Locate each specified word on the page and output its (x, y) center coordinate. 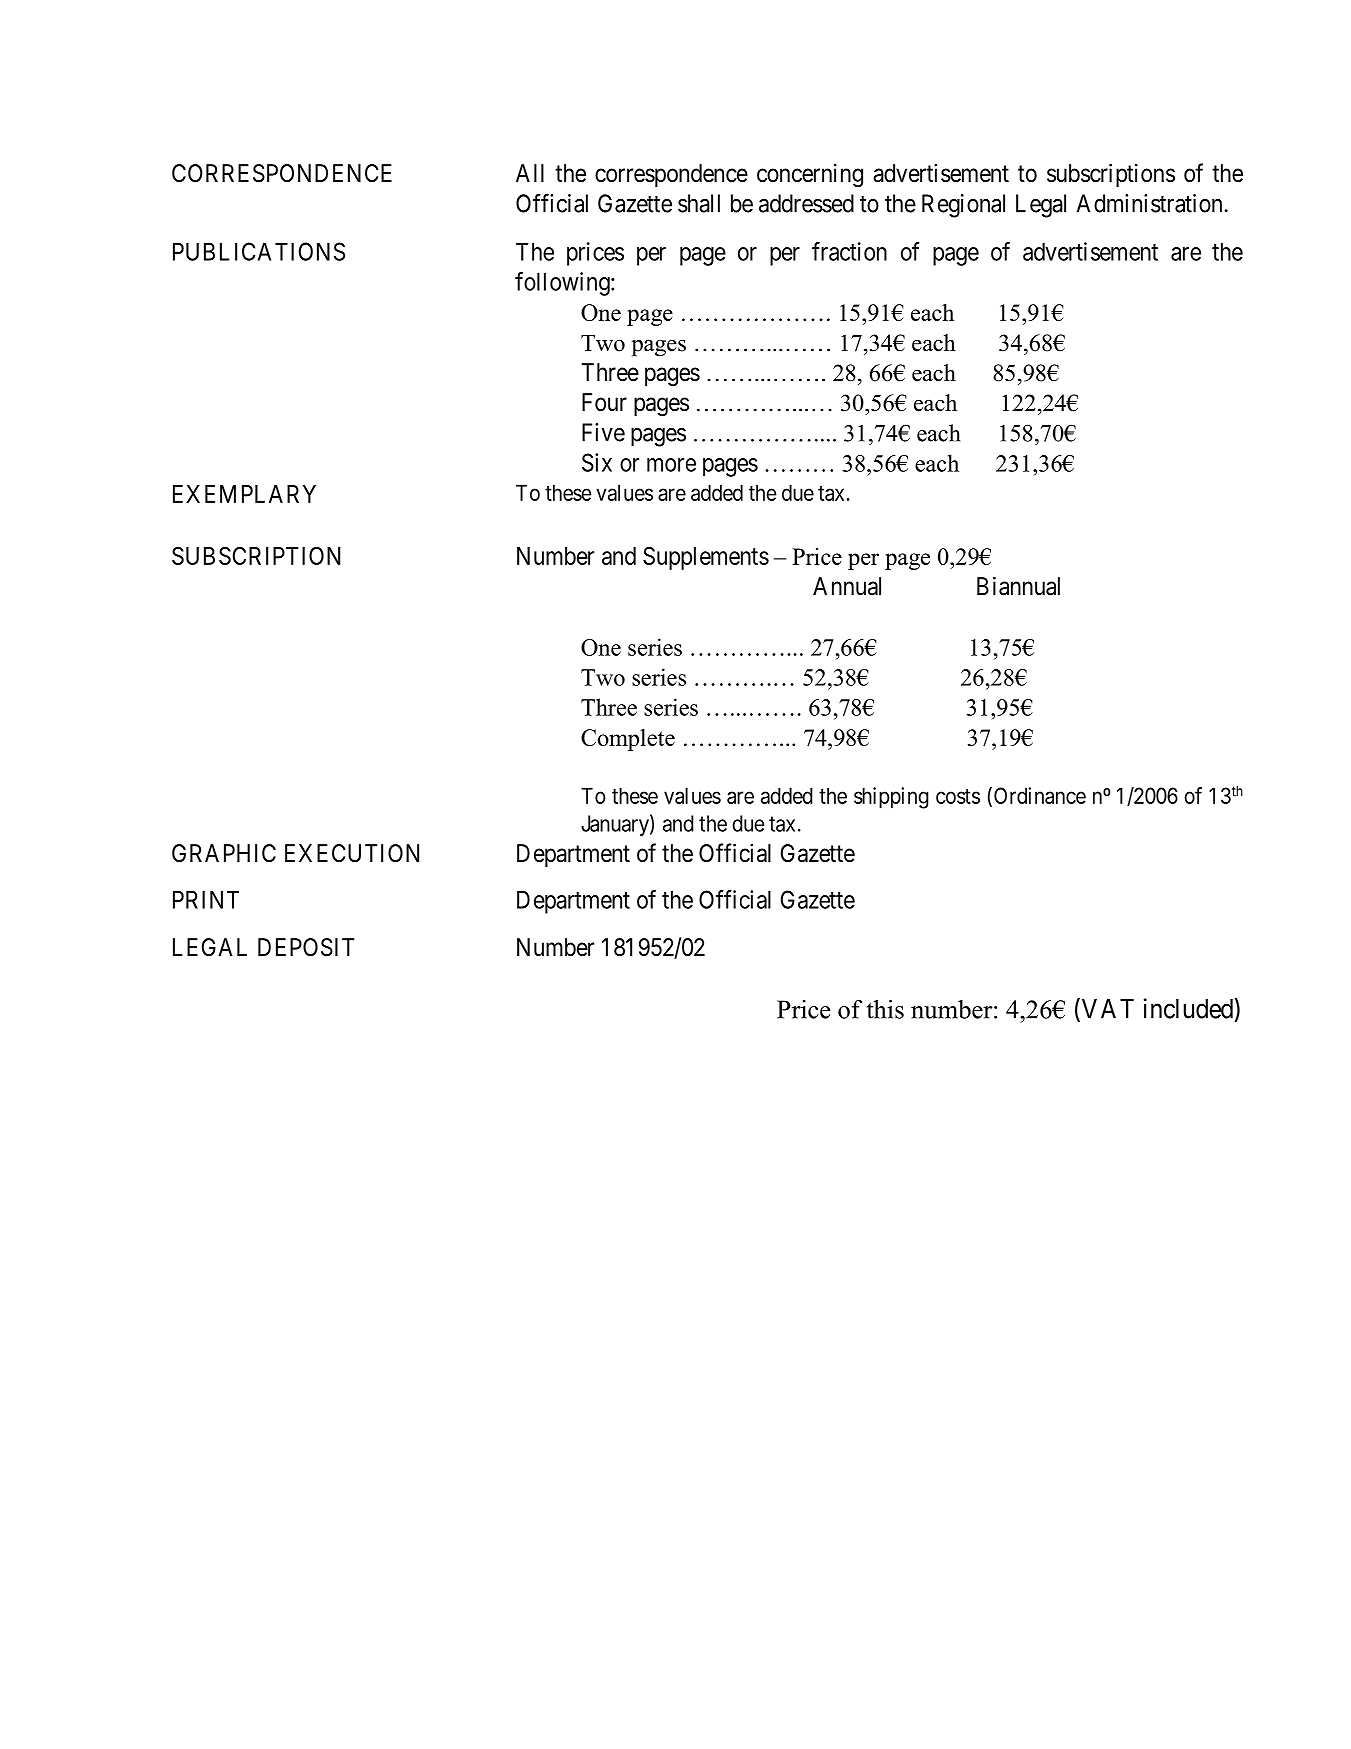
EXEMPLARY (244, 494)
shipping (891, 798)
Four (604, 402)
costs (958, 796)
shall (699, 203)
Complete (628, 740)
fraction (849, 251)
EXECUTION (352, 853)
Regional (963, 206)
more (671, 465)
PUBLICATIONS (259, 251)
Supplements (706, 558)
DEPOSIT (306, 947)
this (885, 1009)
